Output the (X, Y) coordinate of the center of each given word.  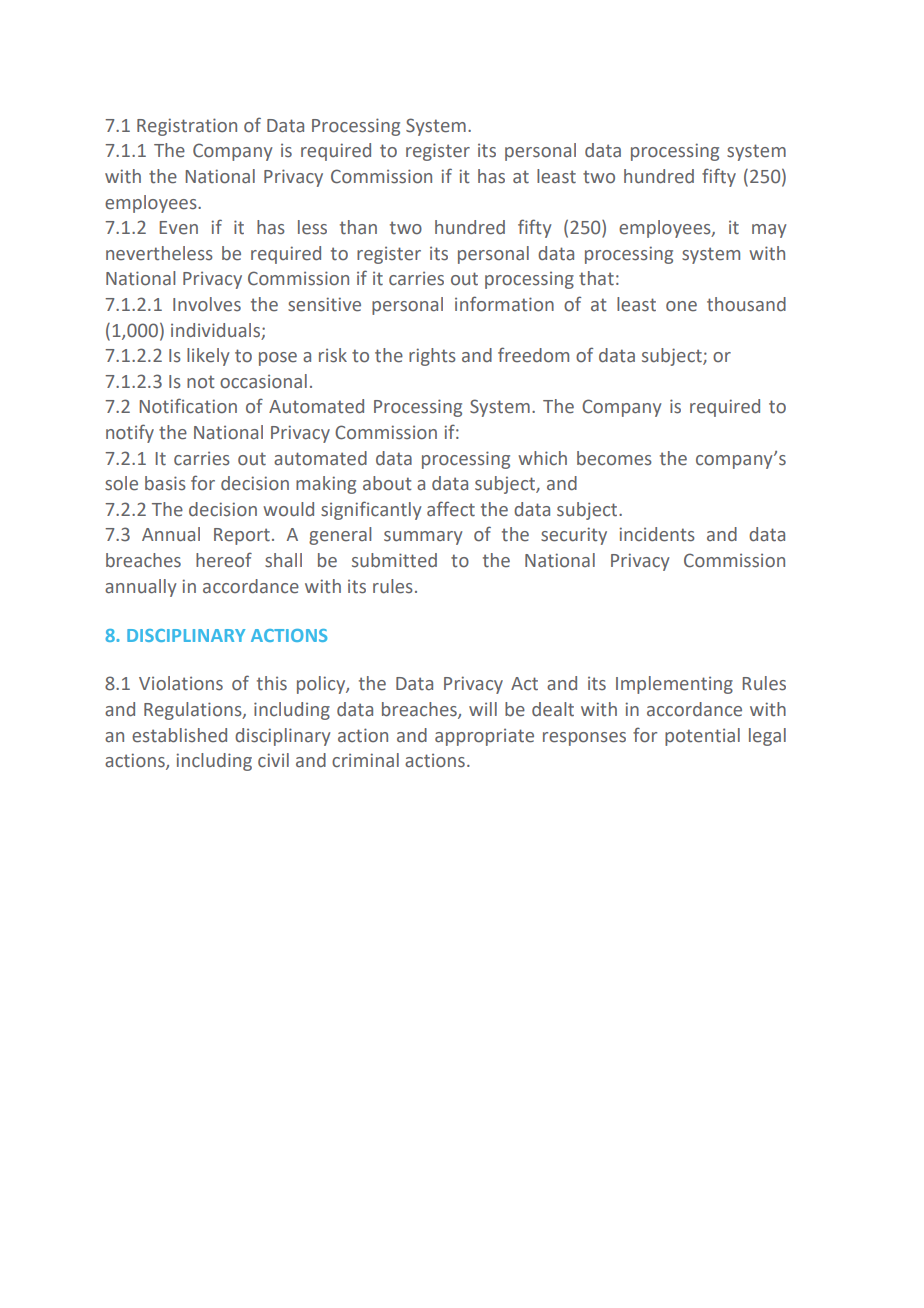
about (387, 483)
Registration (187, 127)
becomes (614, 458)
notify (130, 433)
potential (702, 737)
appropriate (484, 737)
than (358, 227)
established (179, 735)
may (769, 231)
